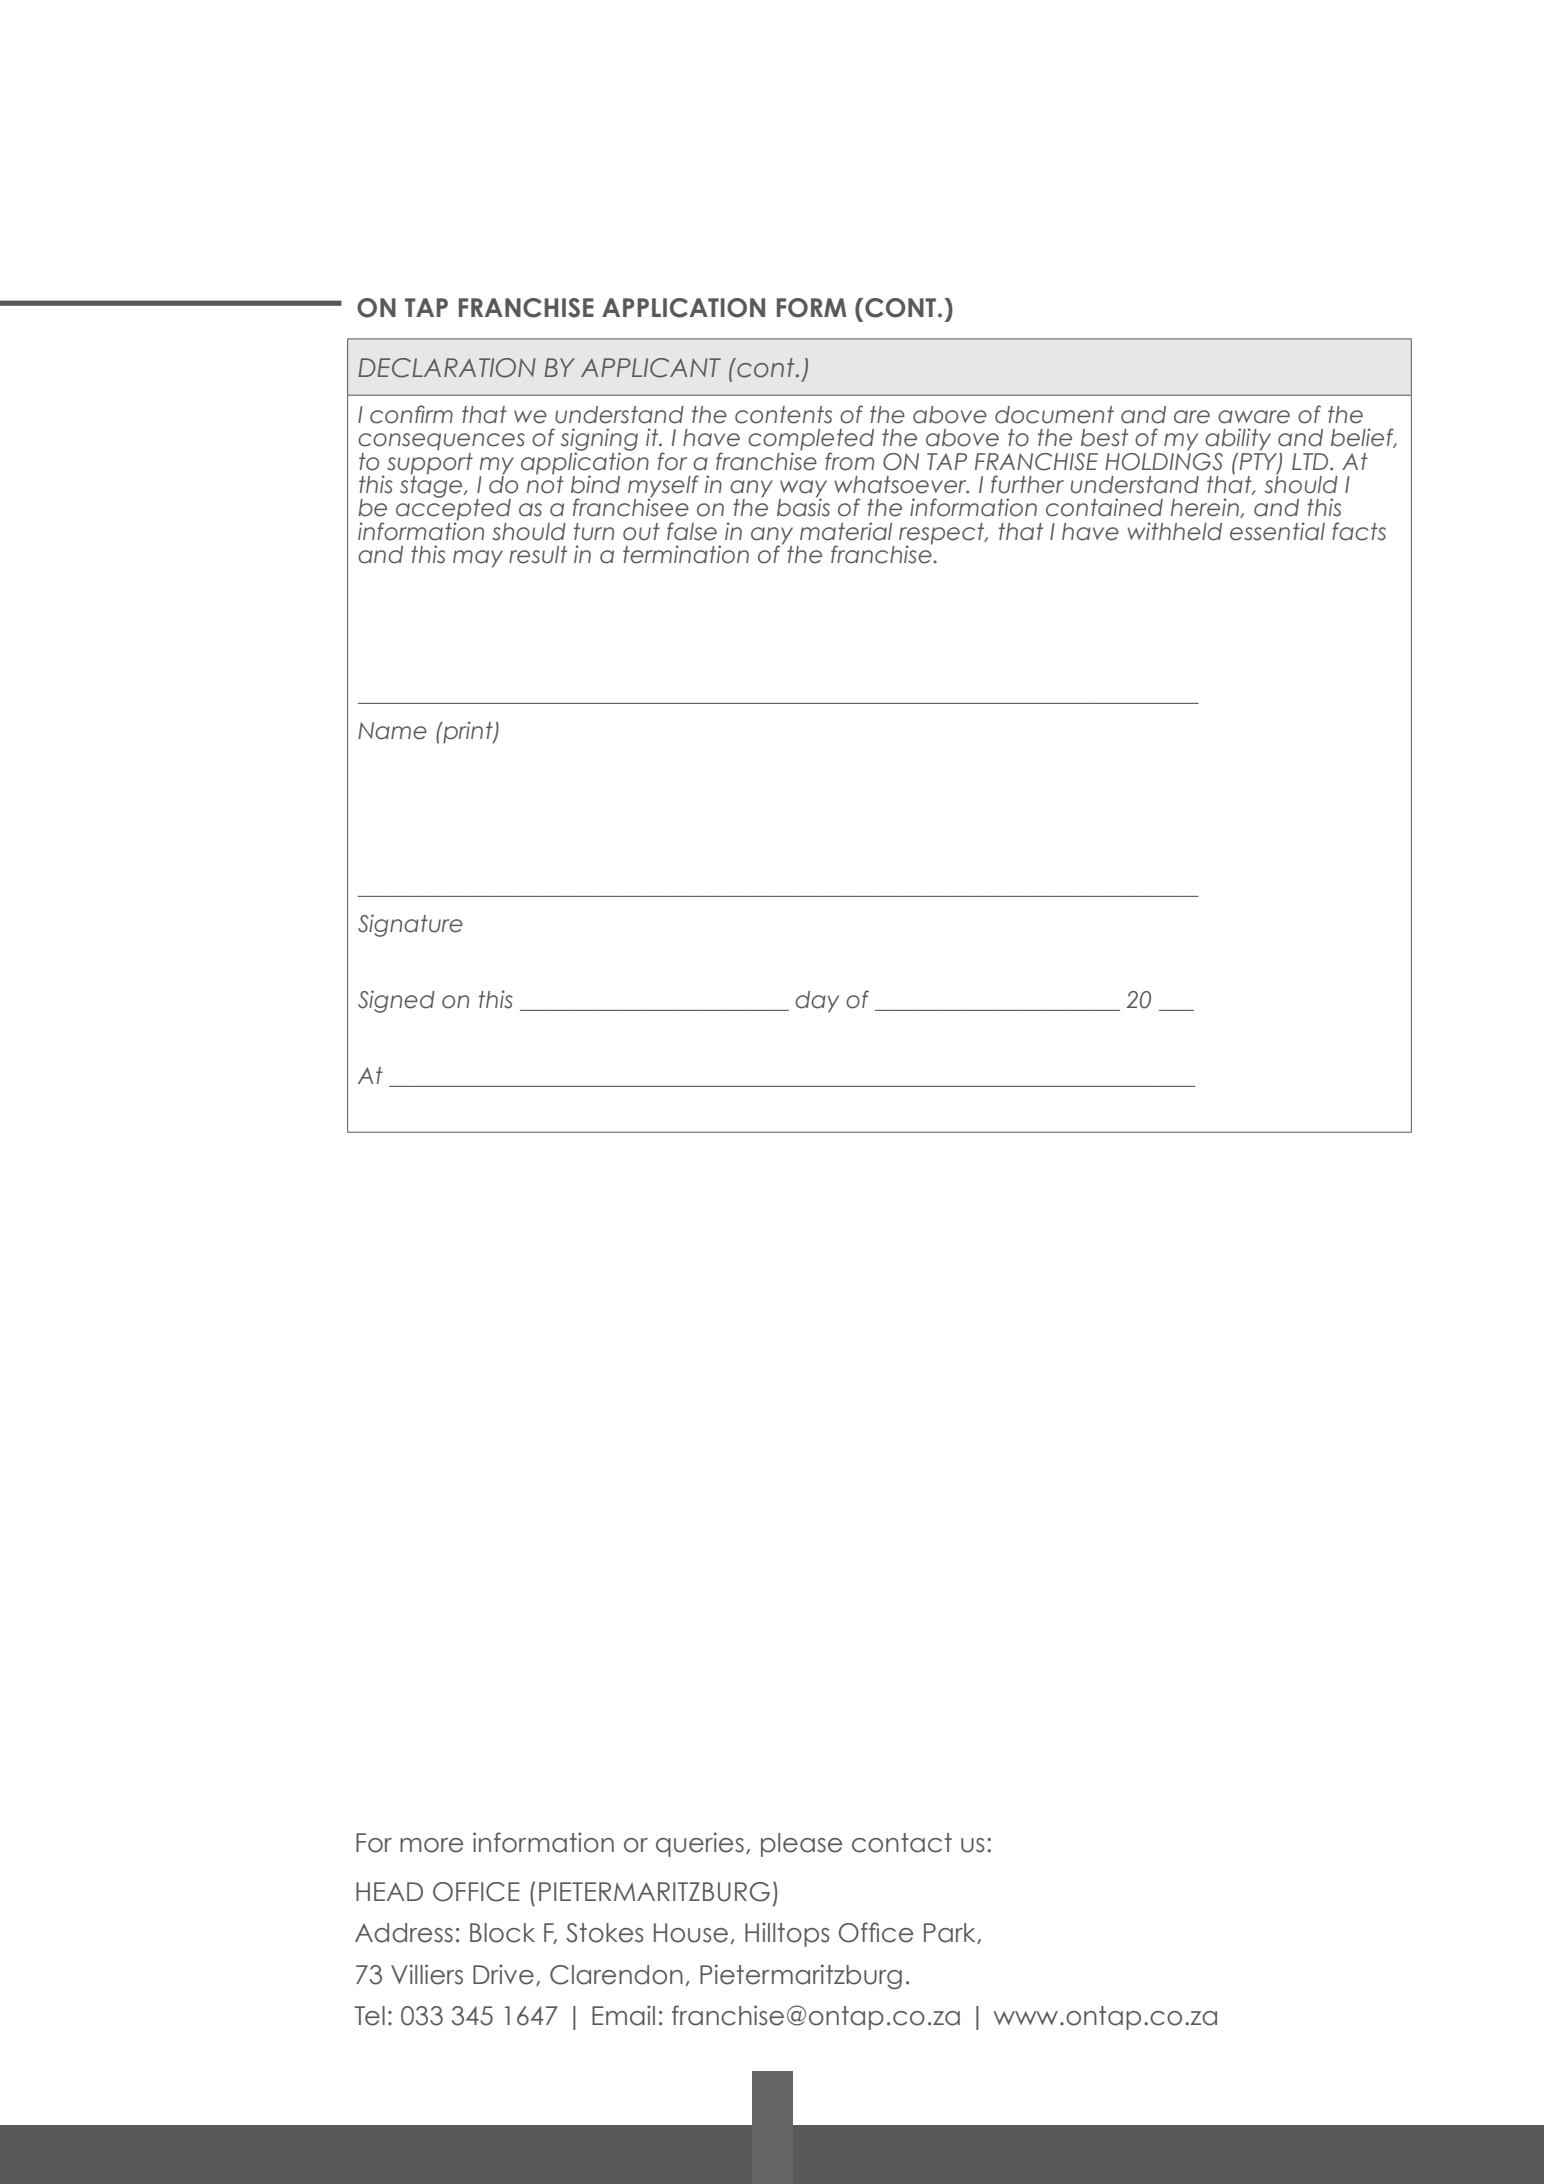  What do you see at coordinates (849, 461) in the screenshot?
I see `from` at bounding box center [849, 461].
